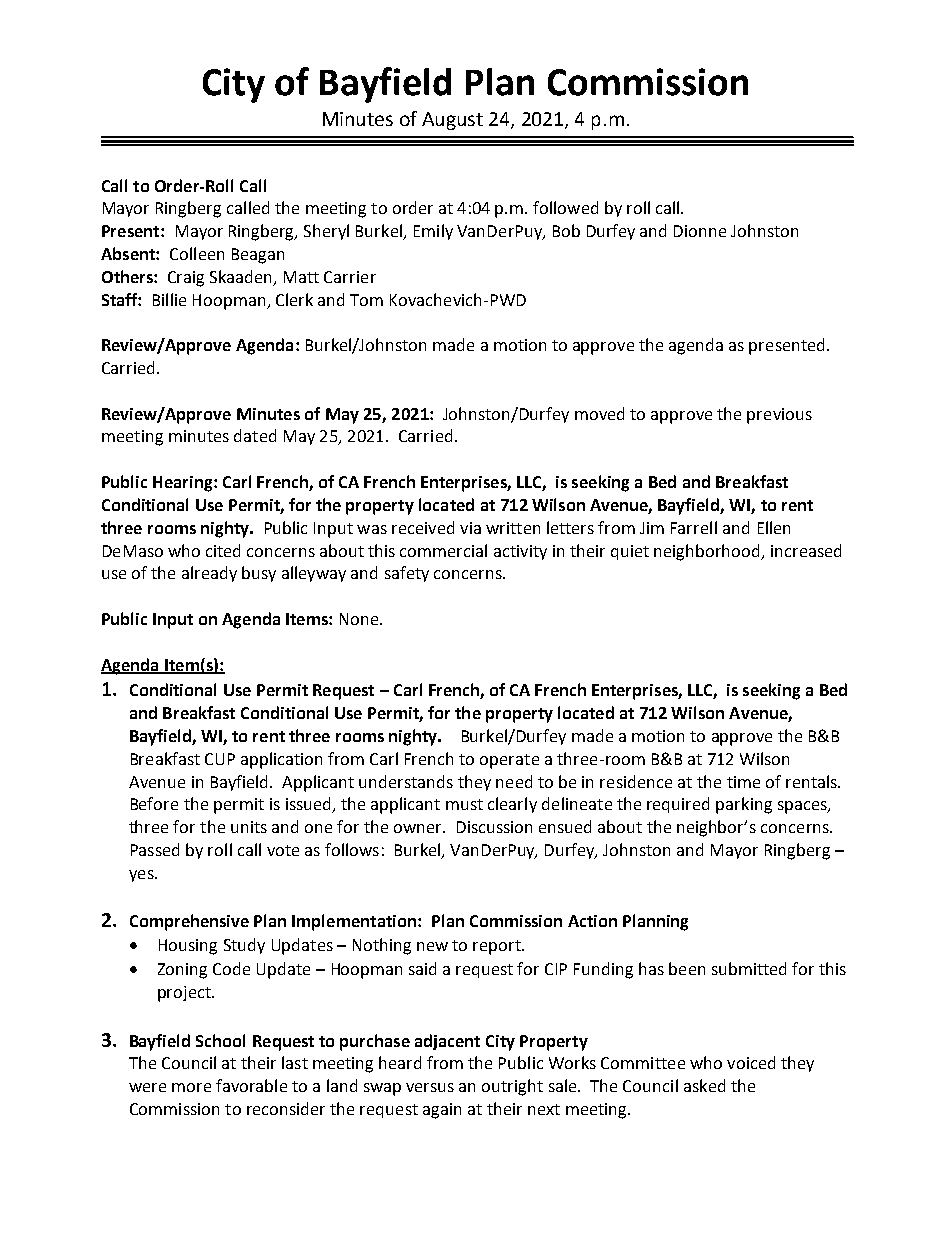 The height and width of the document is (1233, 952). I want to click on asked, so click(704, 1085).
